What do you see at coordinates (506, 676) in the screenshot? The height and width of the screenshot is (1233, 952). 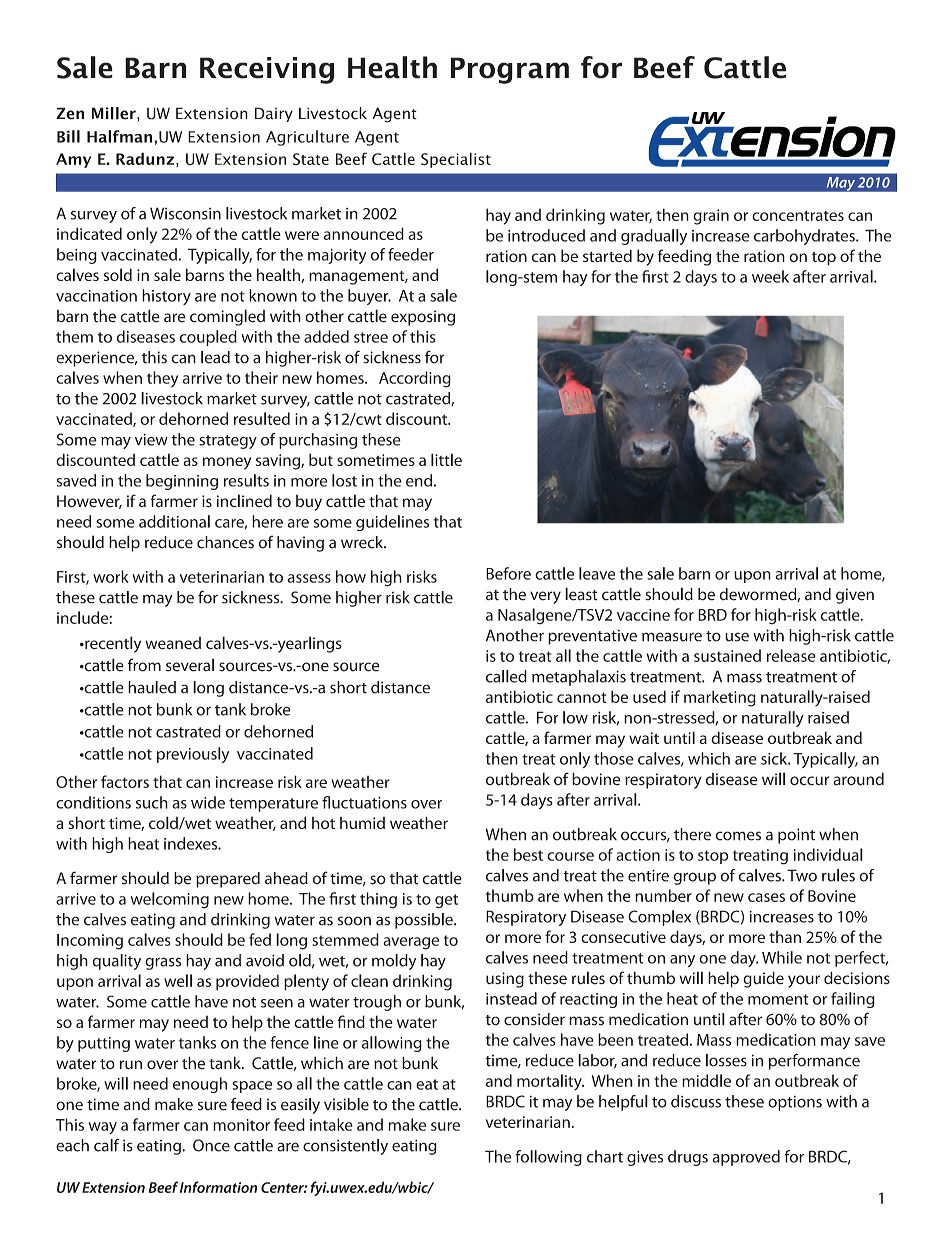 I see `called` at bounding box center [506, 676].
